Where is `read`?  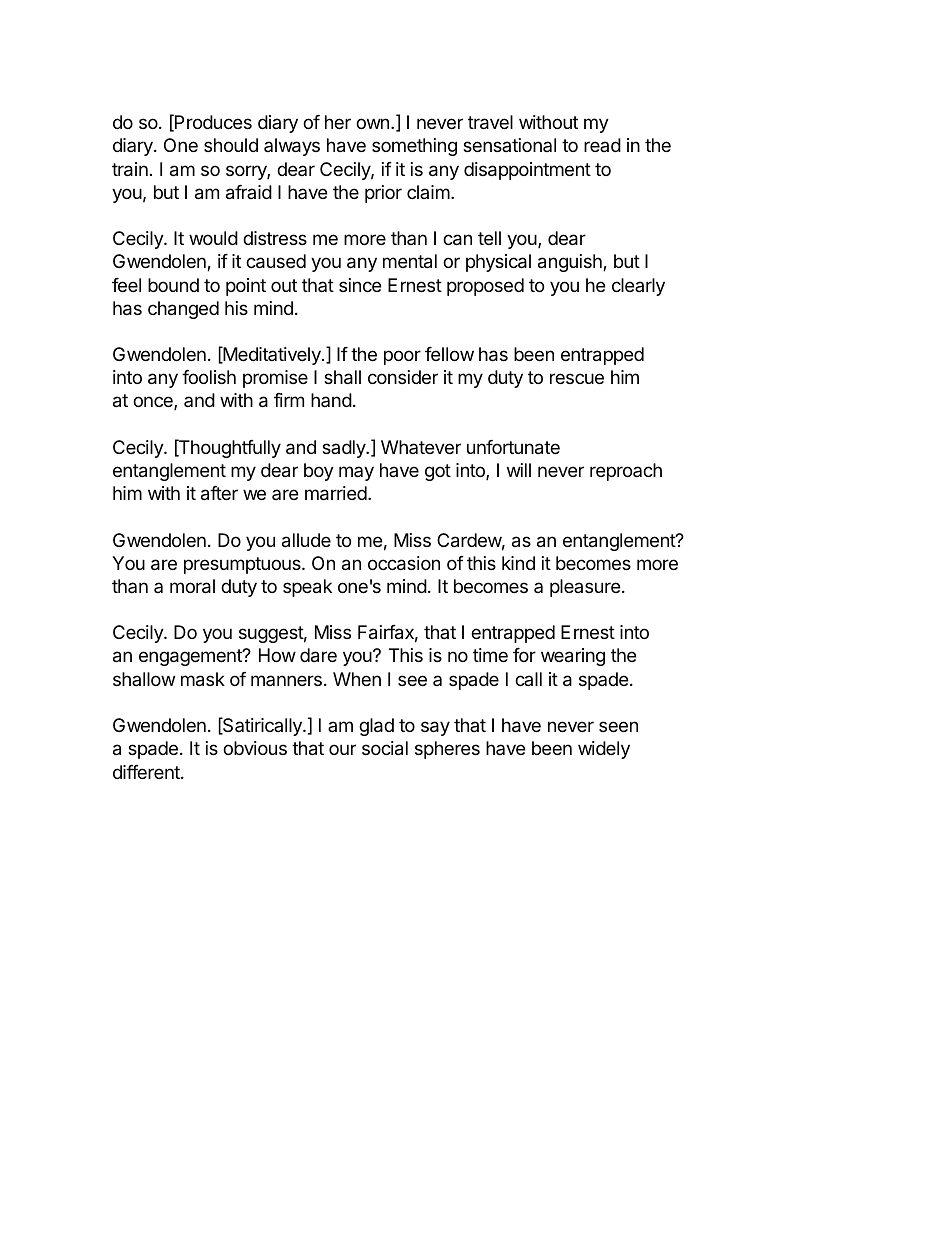
read is located at coordinates (602, 145).
